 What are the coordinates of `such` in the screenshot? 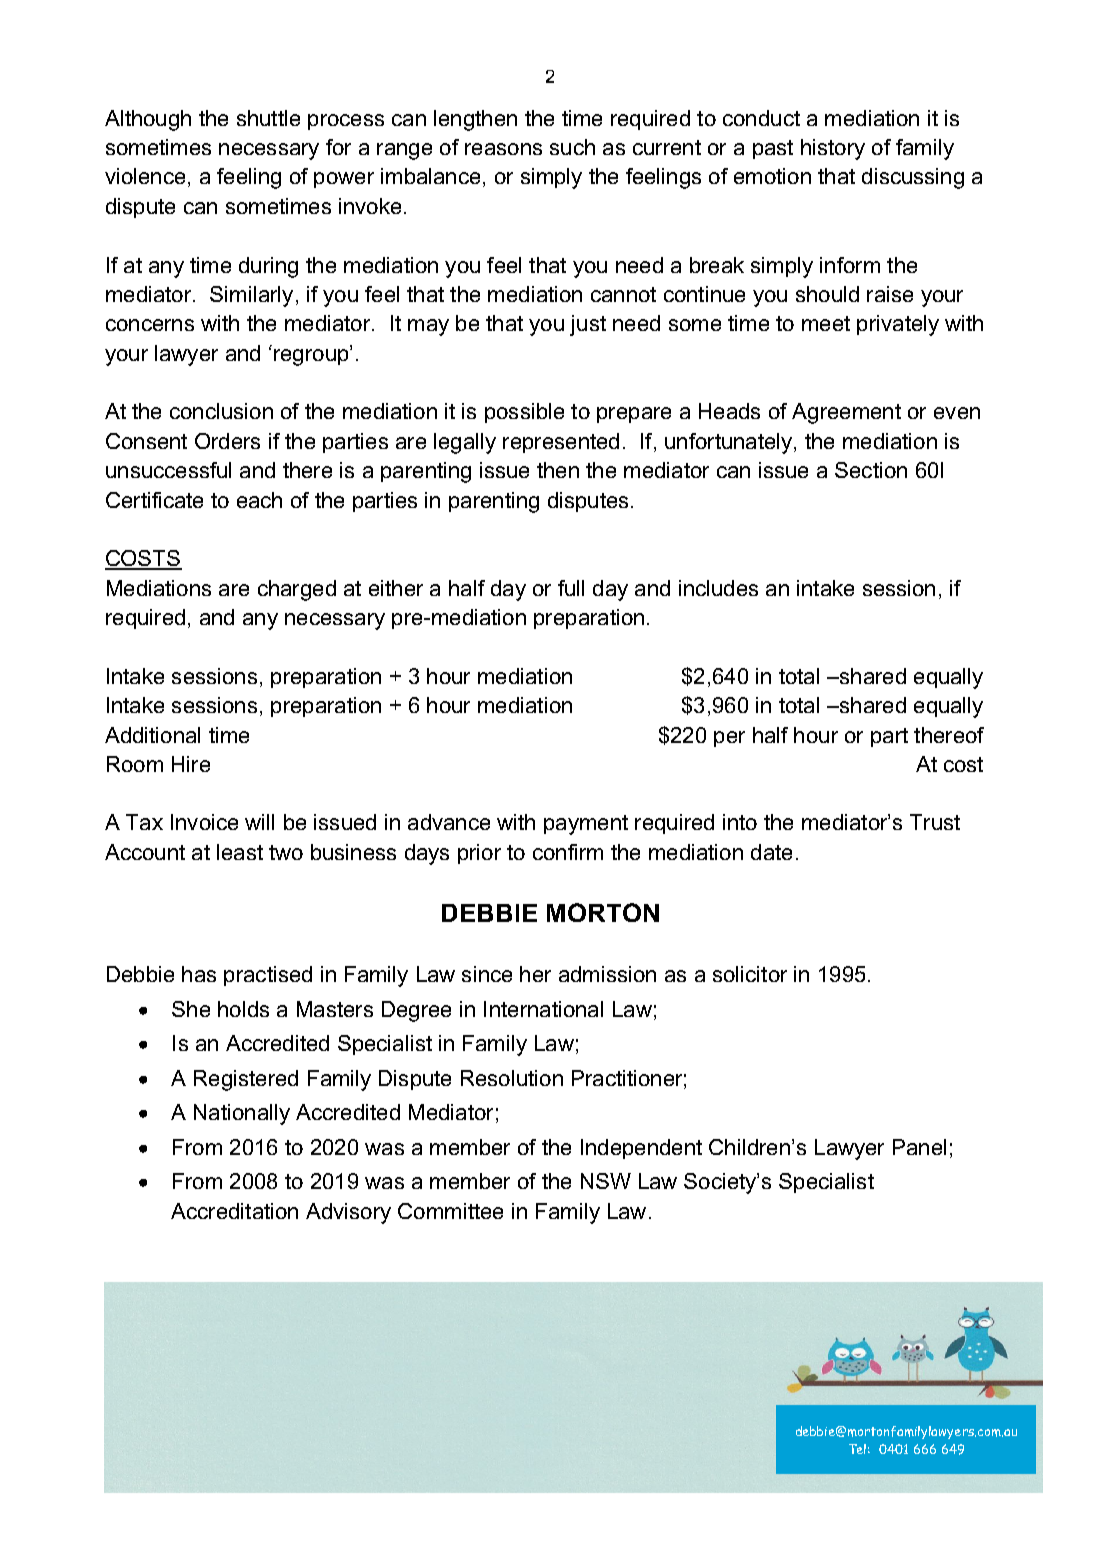 It's located at (572, 147).
